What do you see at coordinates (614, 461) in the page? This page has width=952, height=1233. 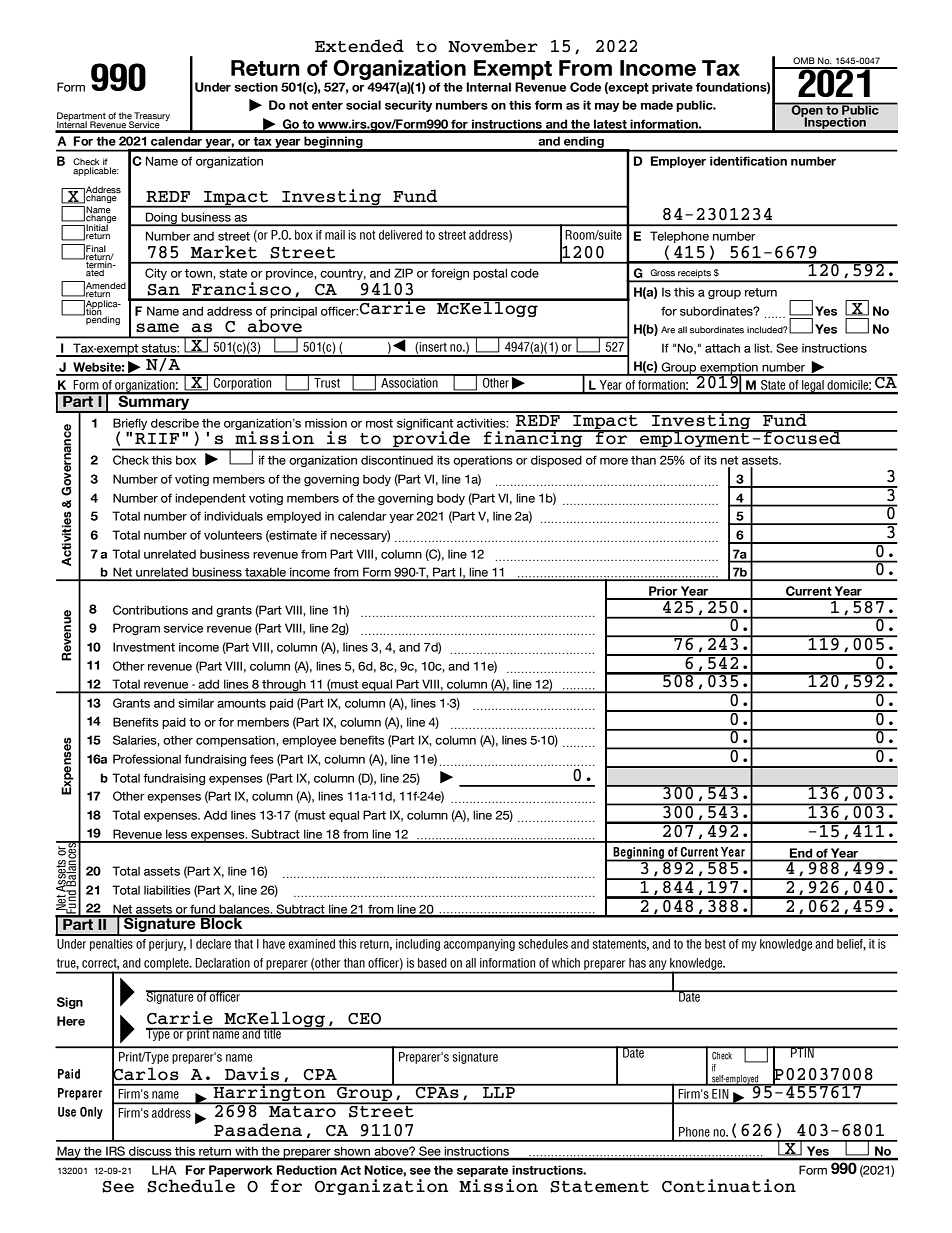 I see `more` at bounding box center [614, 461].
